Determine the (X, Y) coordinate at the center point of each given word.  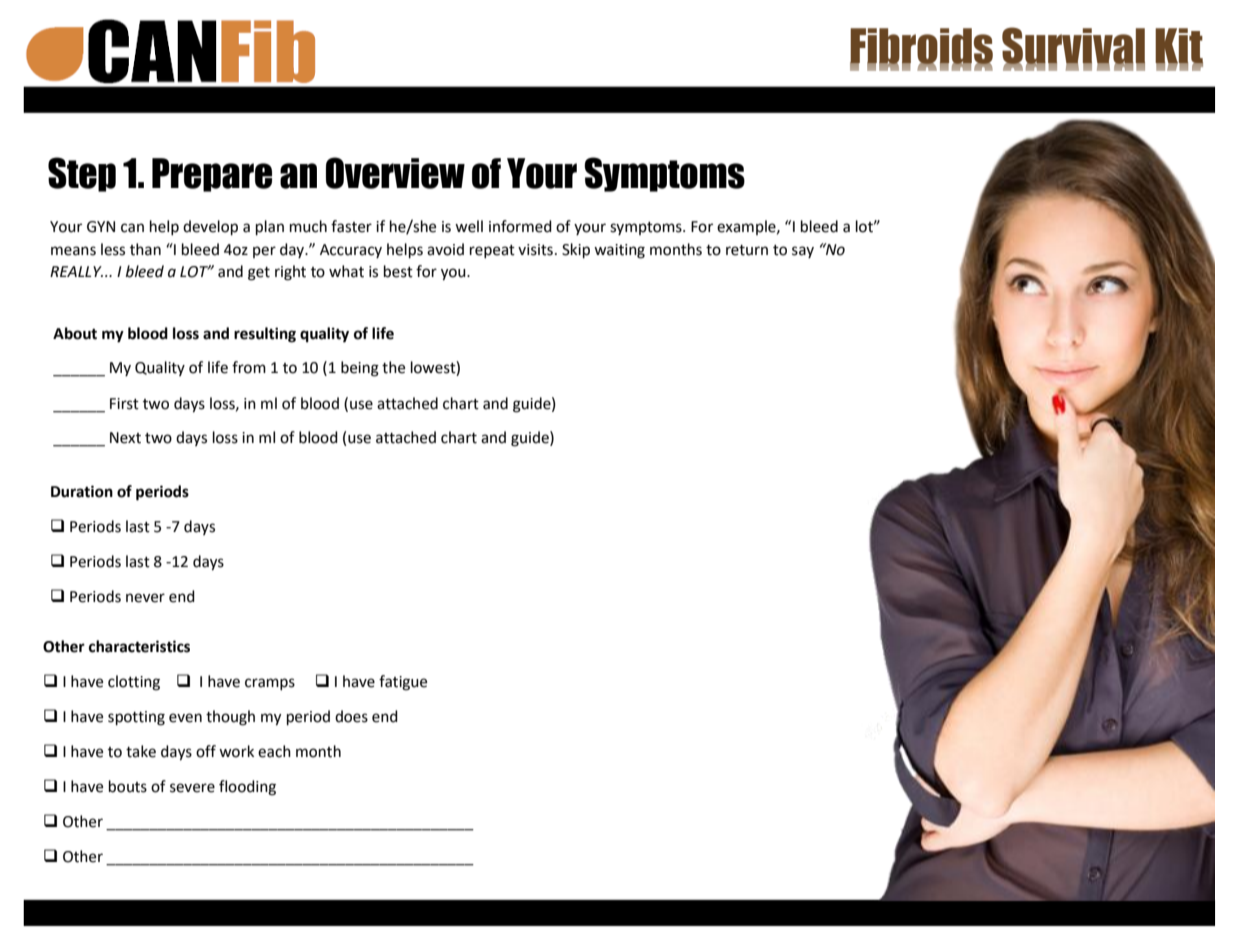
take (141, 751)
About (75, 333)
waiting (619, 251)
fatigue (403, 683)
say (803, 252)
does (351, 716)
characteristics (139, 646)
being (360, 369)
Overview (395, 173)
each (274, 751)
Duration (82, 491)
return (747, 250)
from (249, 367)
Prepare (212, 175)
